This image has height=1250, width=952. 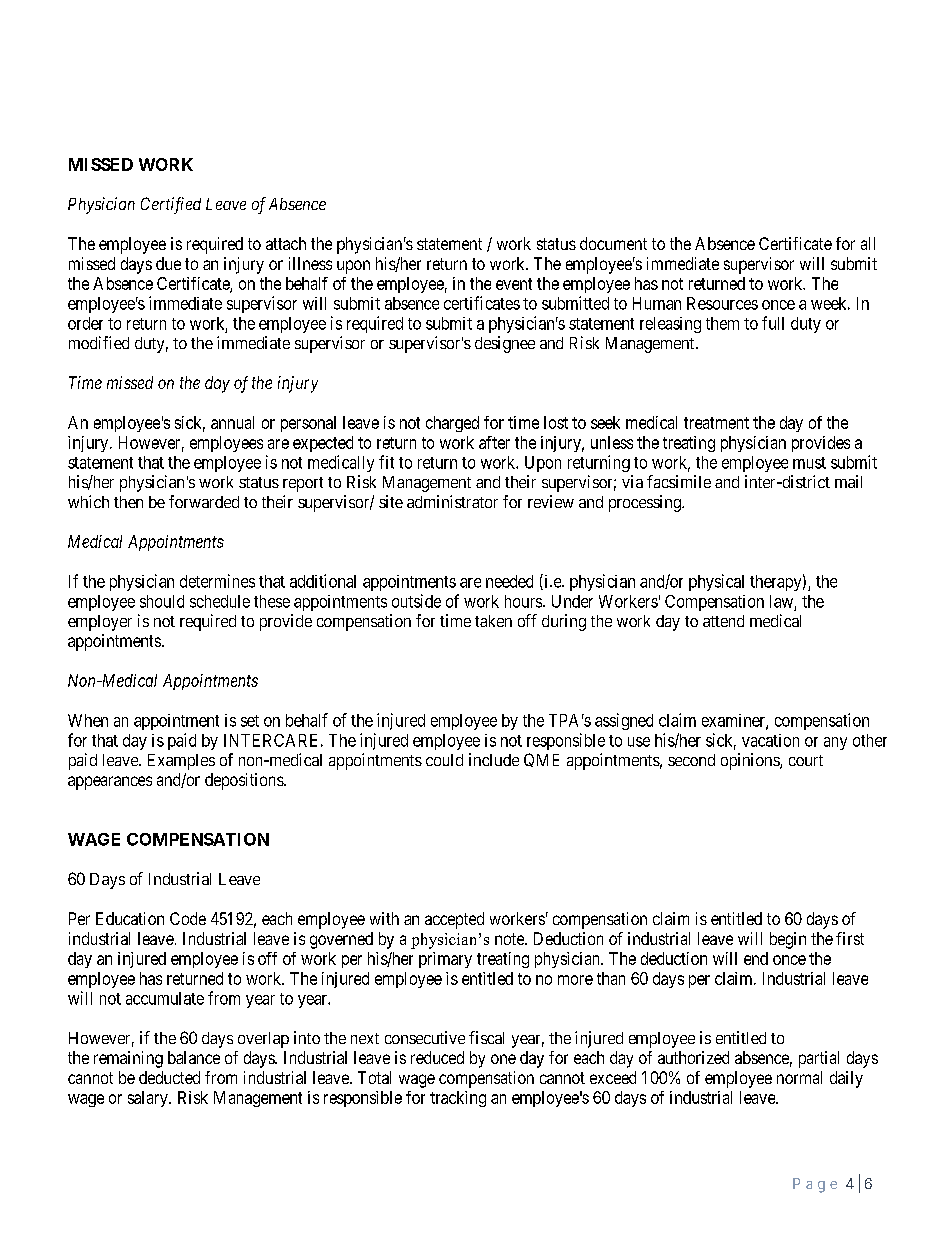 What do you see at coordinates (514, 284) in the image?
I see `event` at bounding box center [514, 284].
